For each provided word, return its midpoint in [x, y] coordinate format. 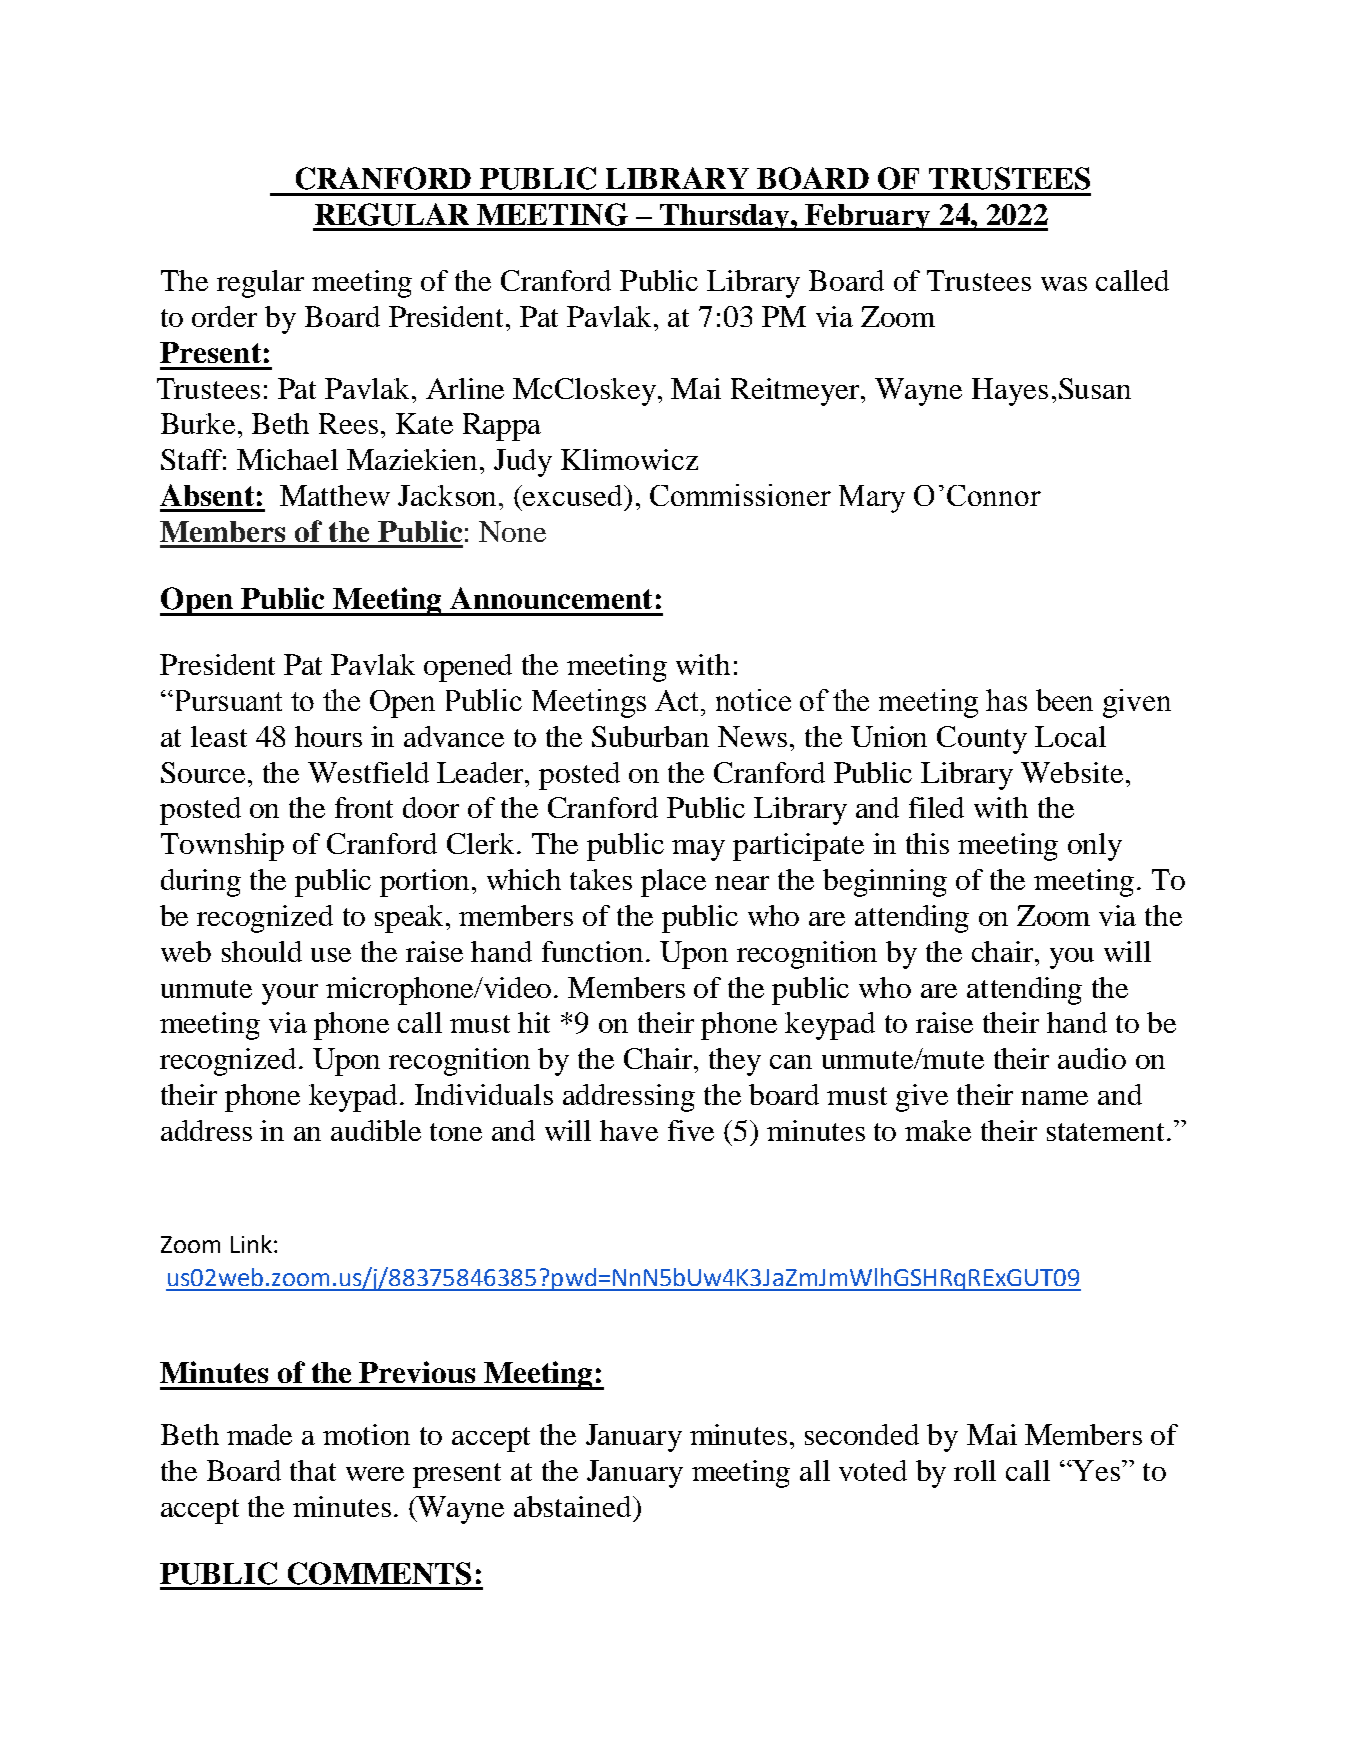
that [313, 1470]
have [629, 1130]
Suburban [650, 736]
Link [251, 1244]
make [938, 1130]
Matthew [335, 495]
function [594, 951]
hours [328, 736]
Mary [872, 499]
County [982, 740]
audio [1092, 1058]
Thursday [724, 217]
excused [573, 495]
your [290, 994]
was [1064, 284]
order [224, 316]
